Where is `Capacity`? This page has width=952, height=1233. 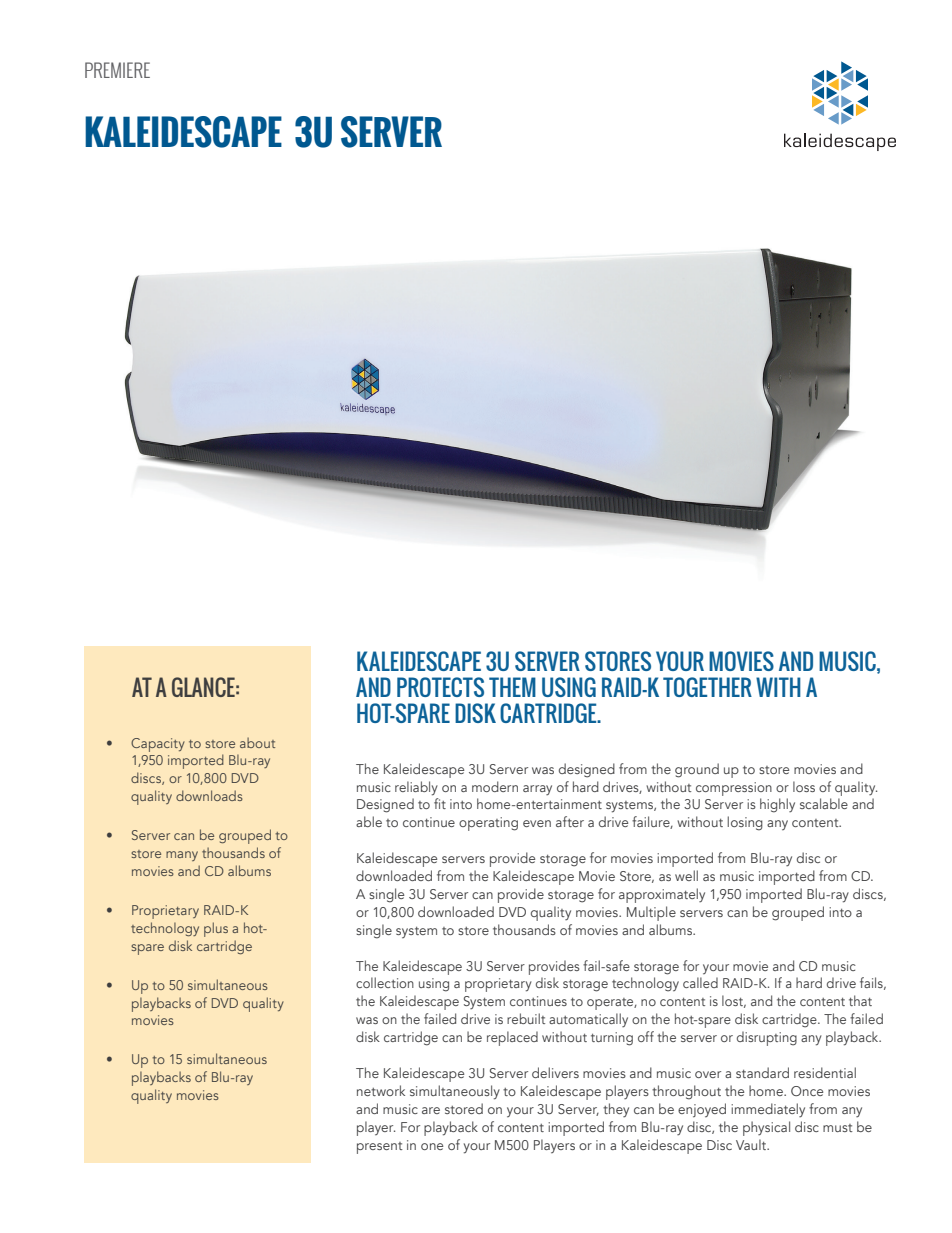 Capacity is located at coordinates (158, 745).
